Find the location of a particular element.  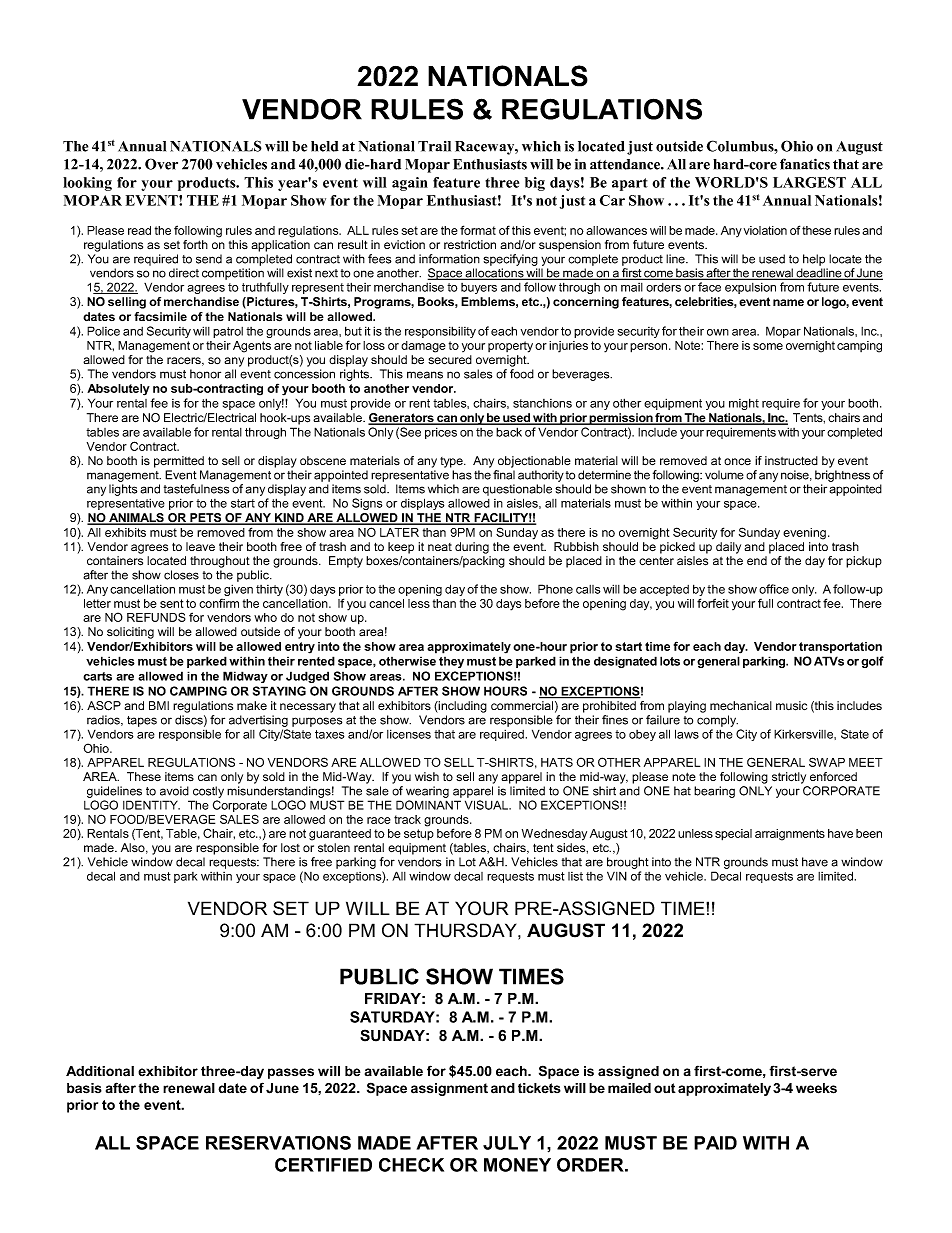

LARGEST is located at coordinates (809, 182).
